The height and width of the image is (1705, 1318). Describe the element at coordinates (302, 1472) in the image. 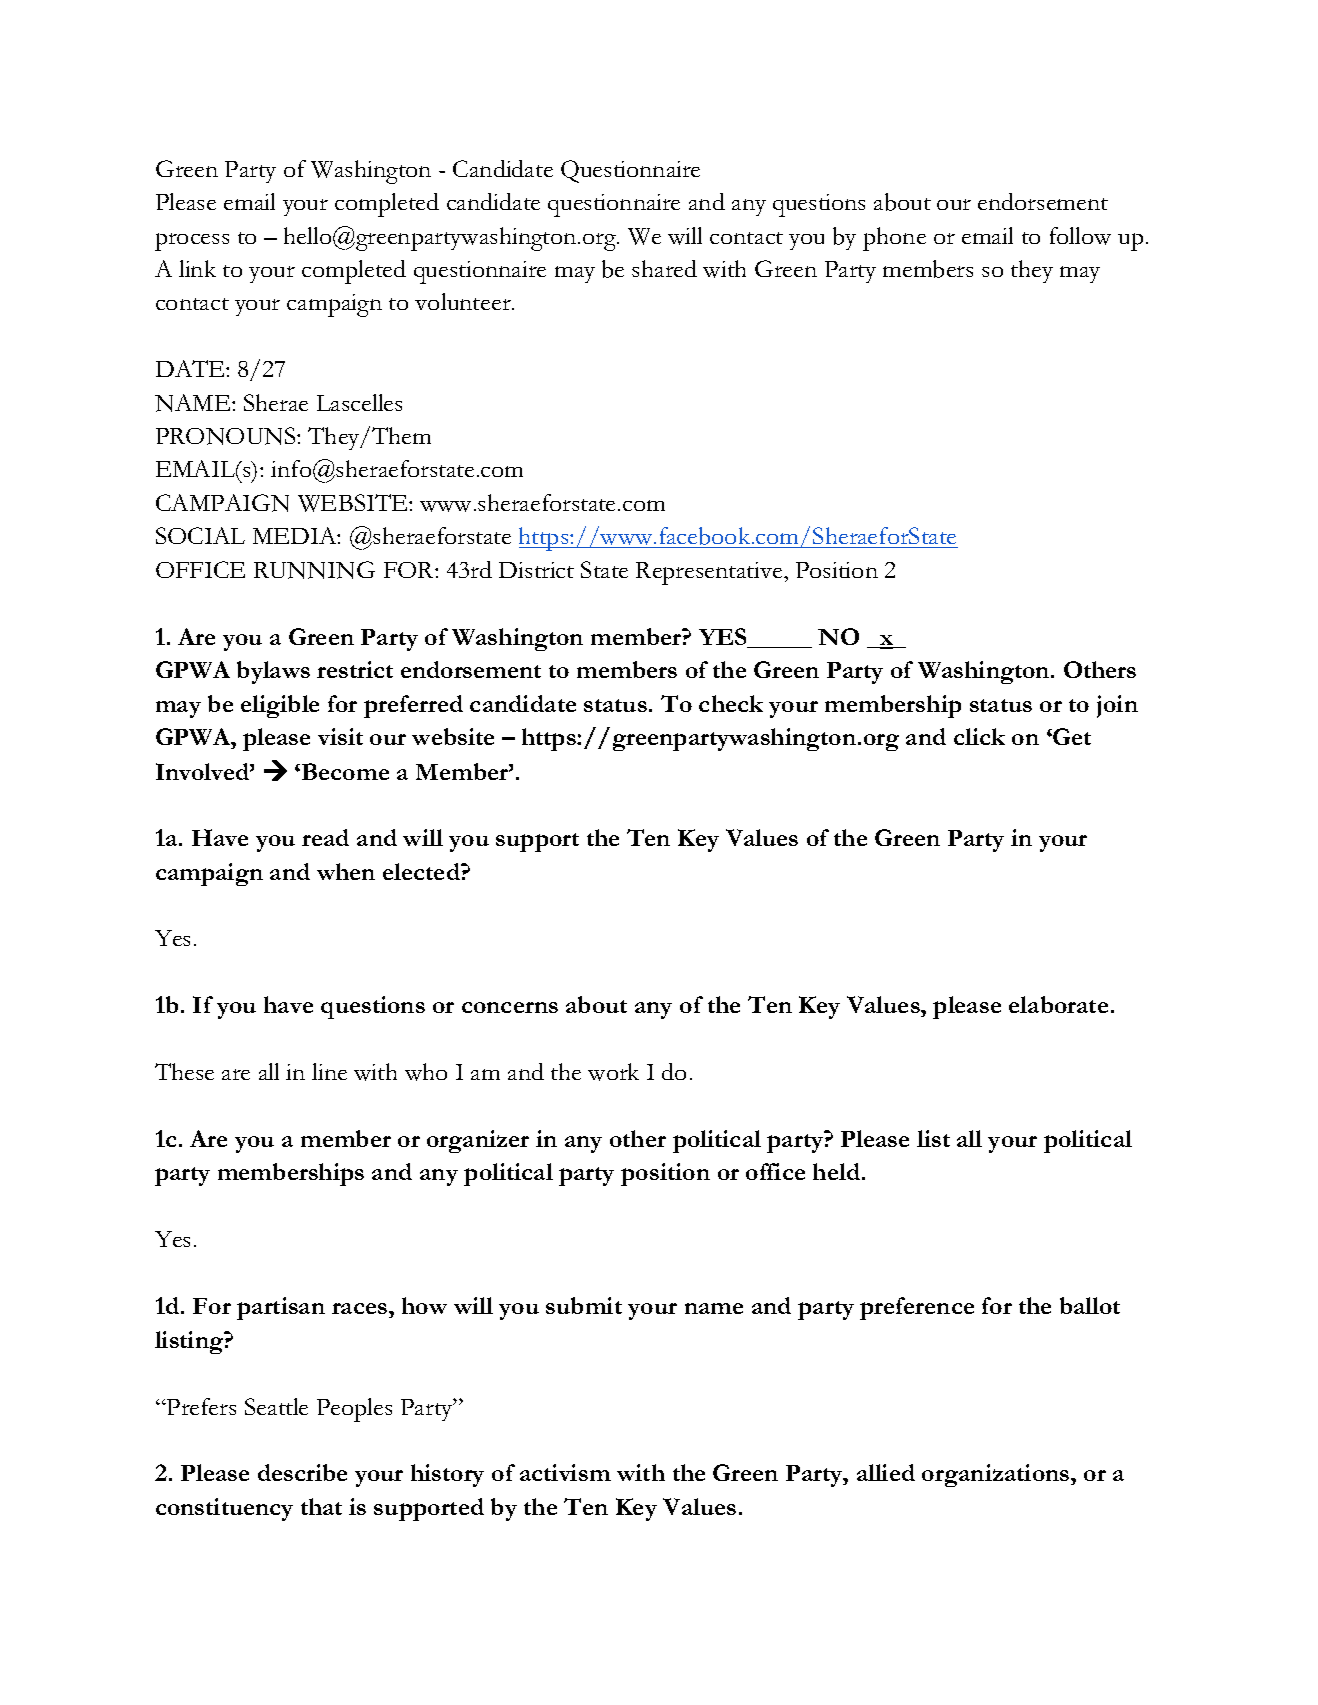

I see `describe` at that location.
